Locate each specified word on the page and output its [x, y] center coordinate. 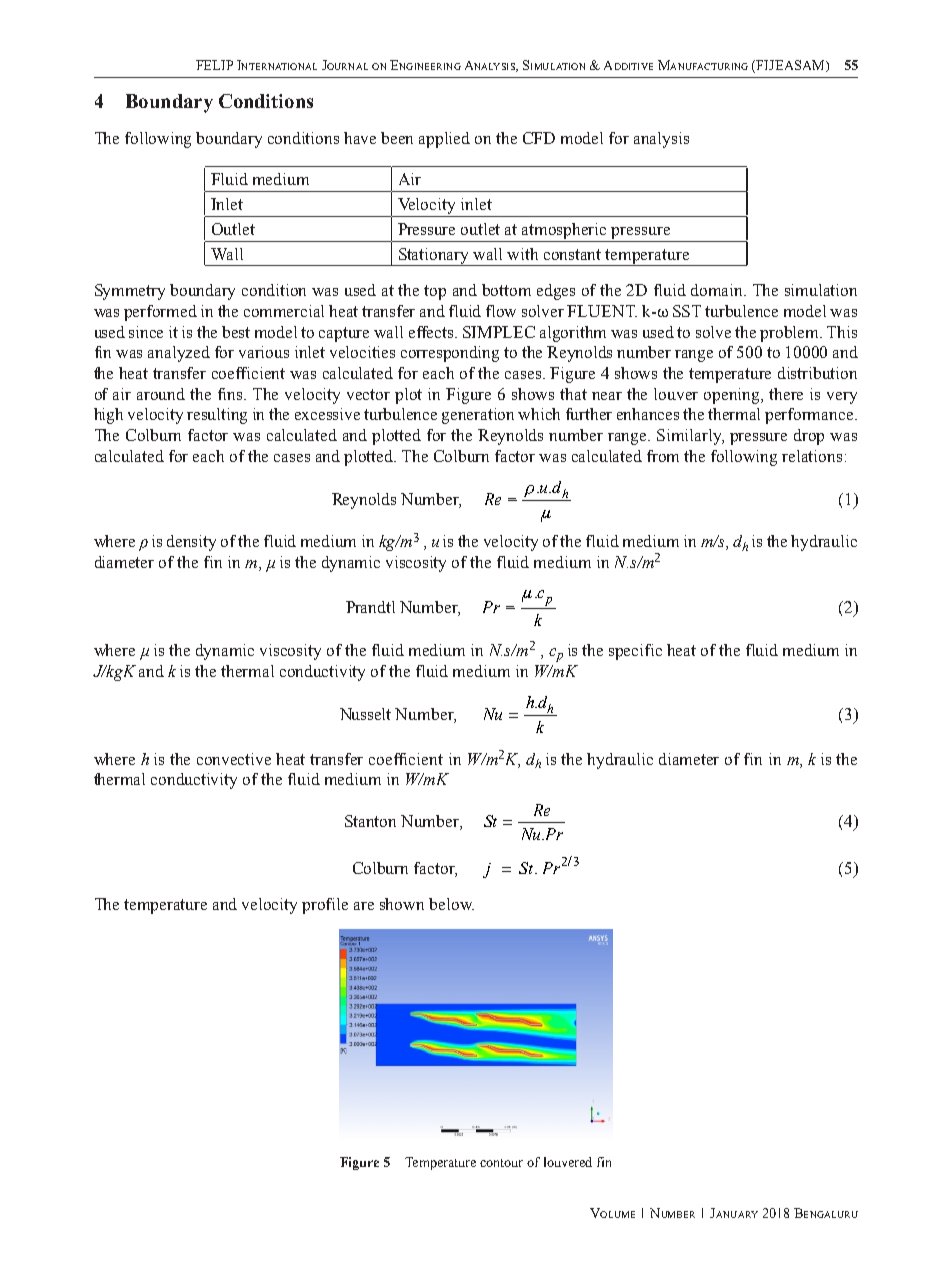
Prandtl [370, 607]
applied [444, 140]
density [191, 543]
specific [635, 652]
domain [718, 290]
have [360, 138]
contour [501, 1163]
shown [402, 904]
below [451, 904]
